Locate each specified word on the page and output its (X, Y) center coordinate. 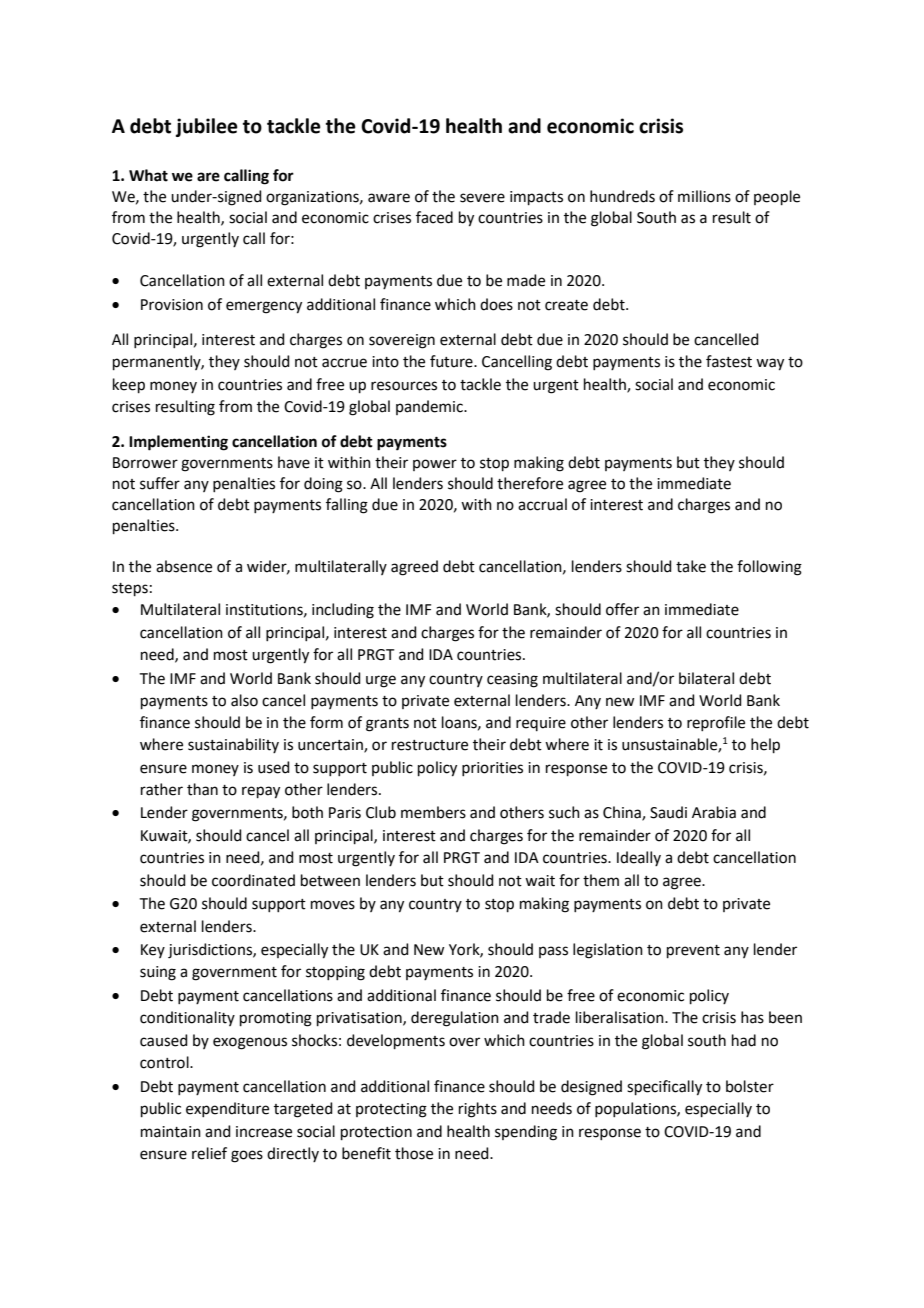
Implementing (178, 443)
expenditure (227, 1109)
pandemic (430, 407)
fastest (729, 361)
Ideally (639, 858)
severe (482, 198)
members (433, 812)
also (244, 700)
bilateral (706, 678)
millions (704, 196)
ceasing (512, 680)
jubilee (207, 127)
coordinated (253, 880)
